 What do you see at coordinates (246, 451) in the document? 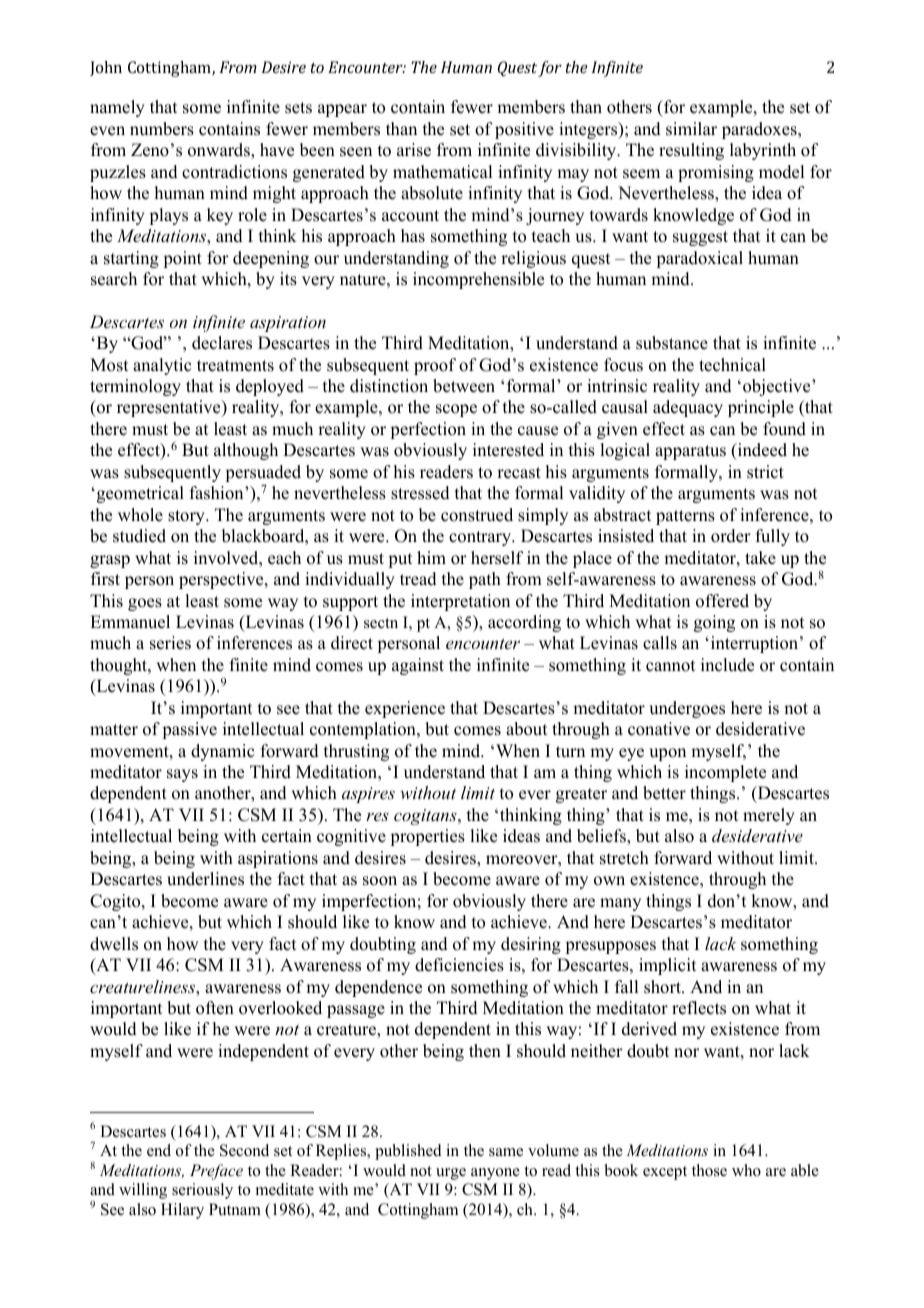
I see `although` at bounding box center [246, 451].
